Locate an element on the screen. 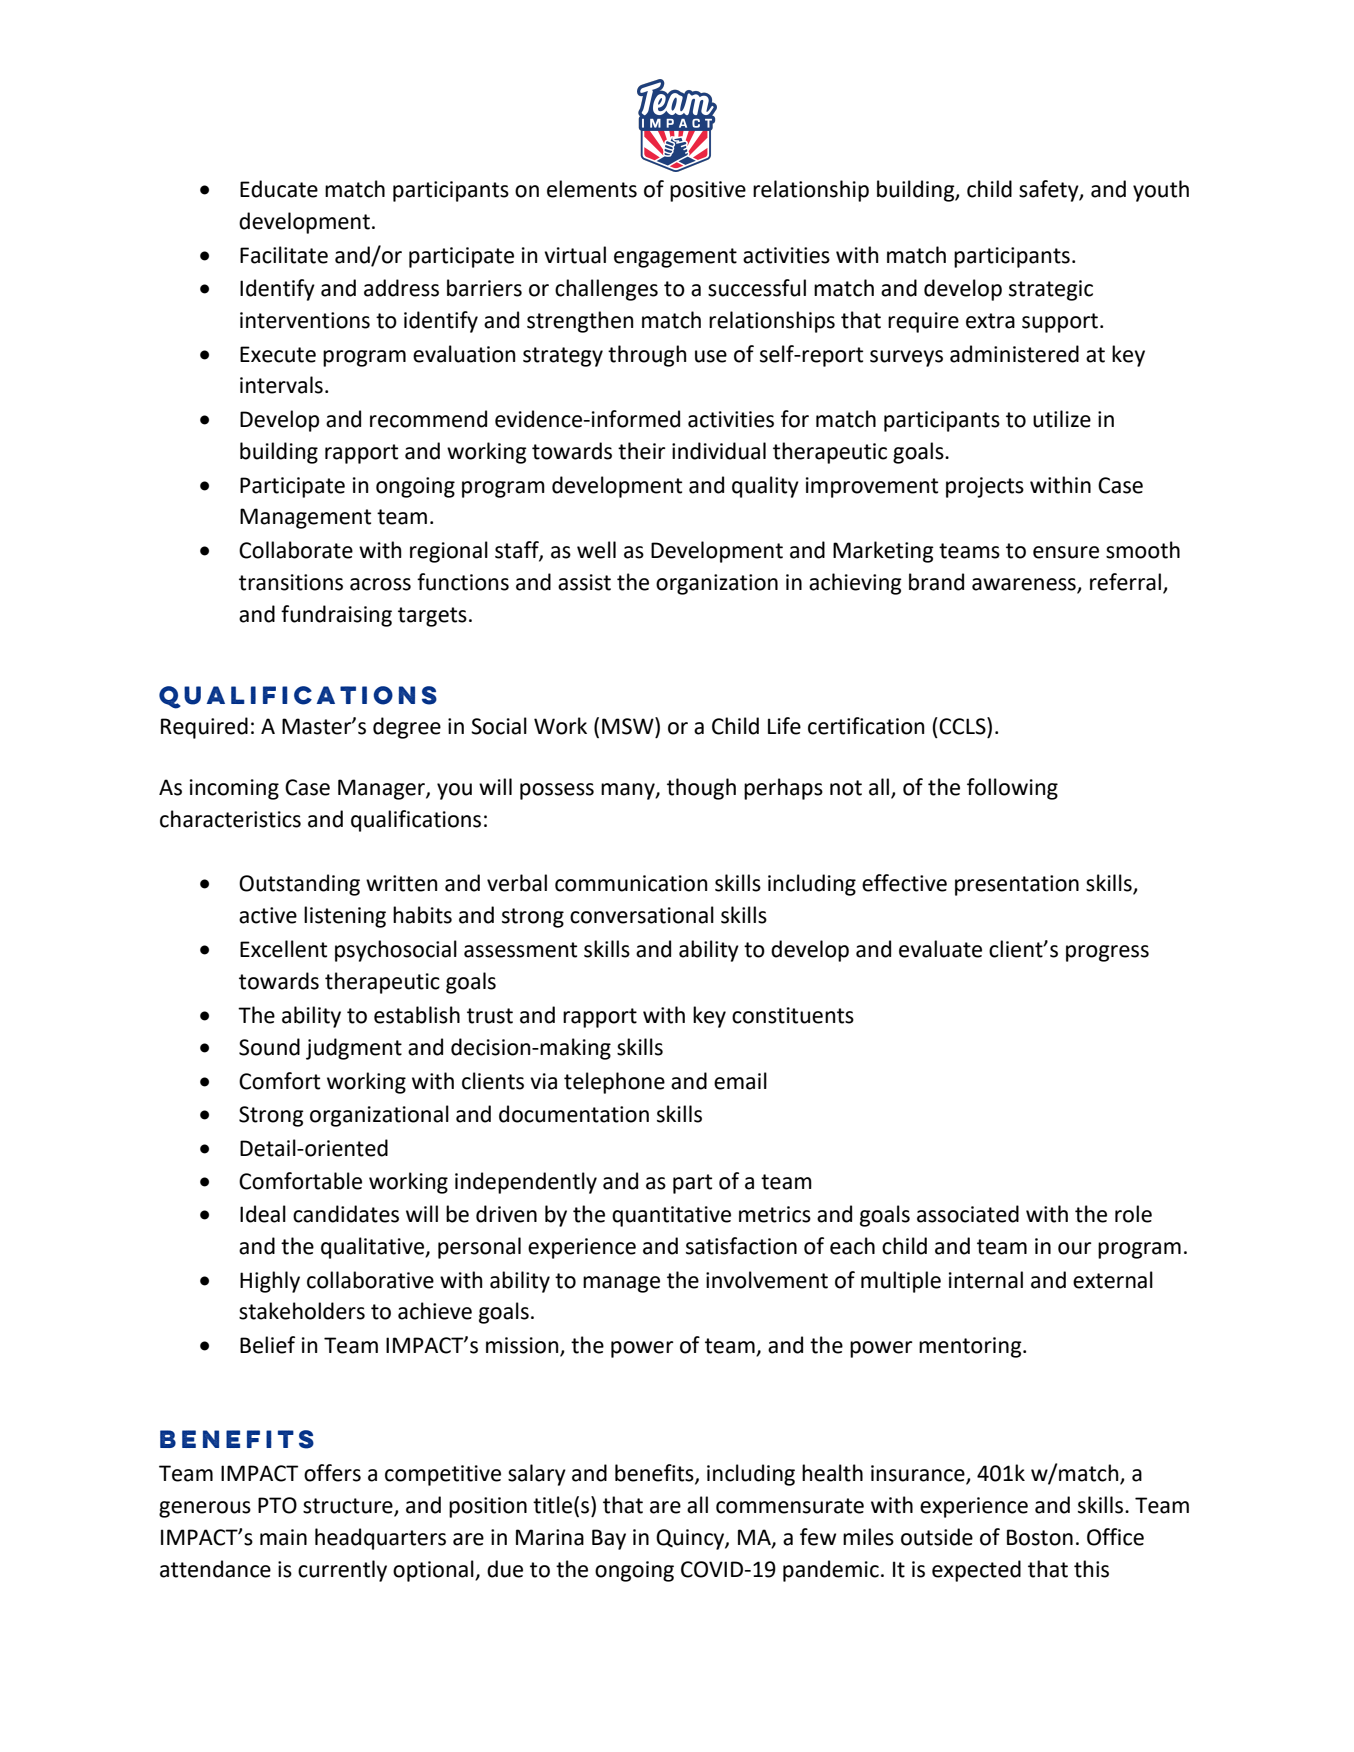  associated is located at coordinates (968, 1214).
